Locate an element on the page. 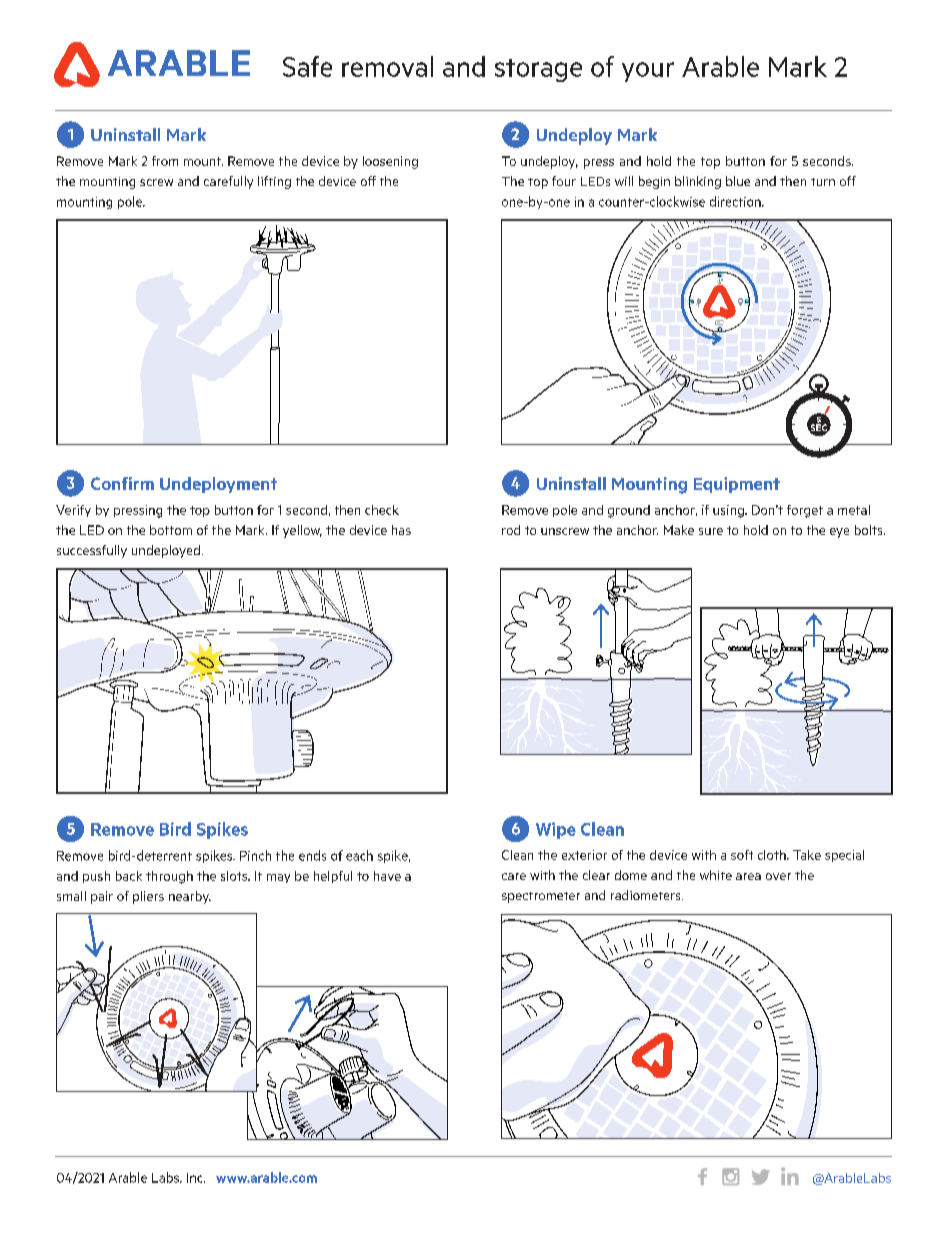 This page has width=952, height=1233. bottom is located at coordinates (171, 530).
